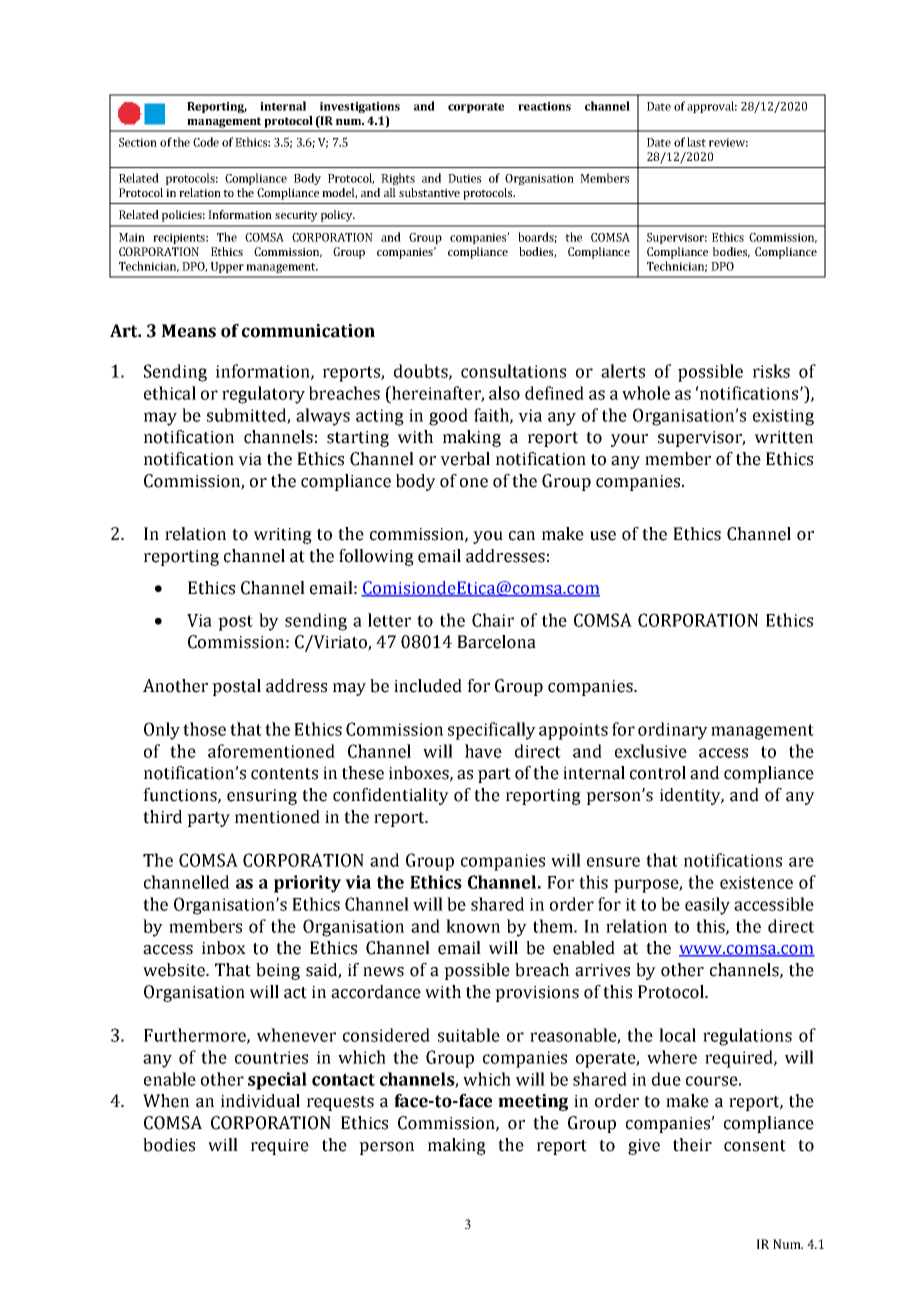 The image size is (924, 1308). Describe the element at coordinates (476, 108) in the screenshot. I see `corporate` at that location.
